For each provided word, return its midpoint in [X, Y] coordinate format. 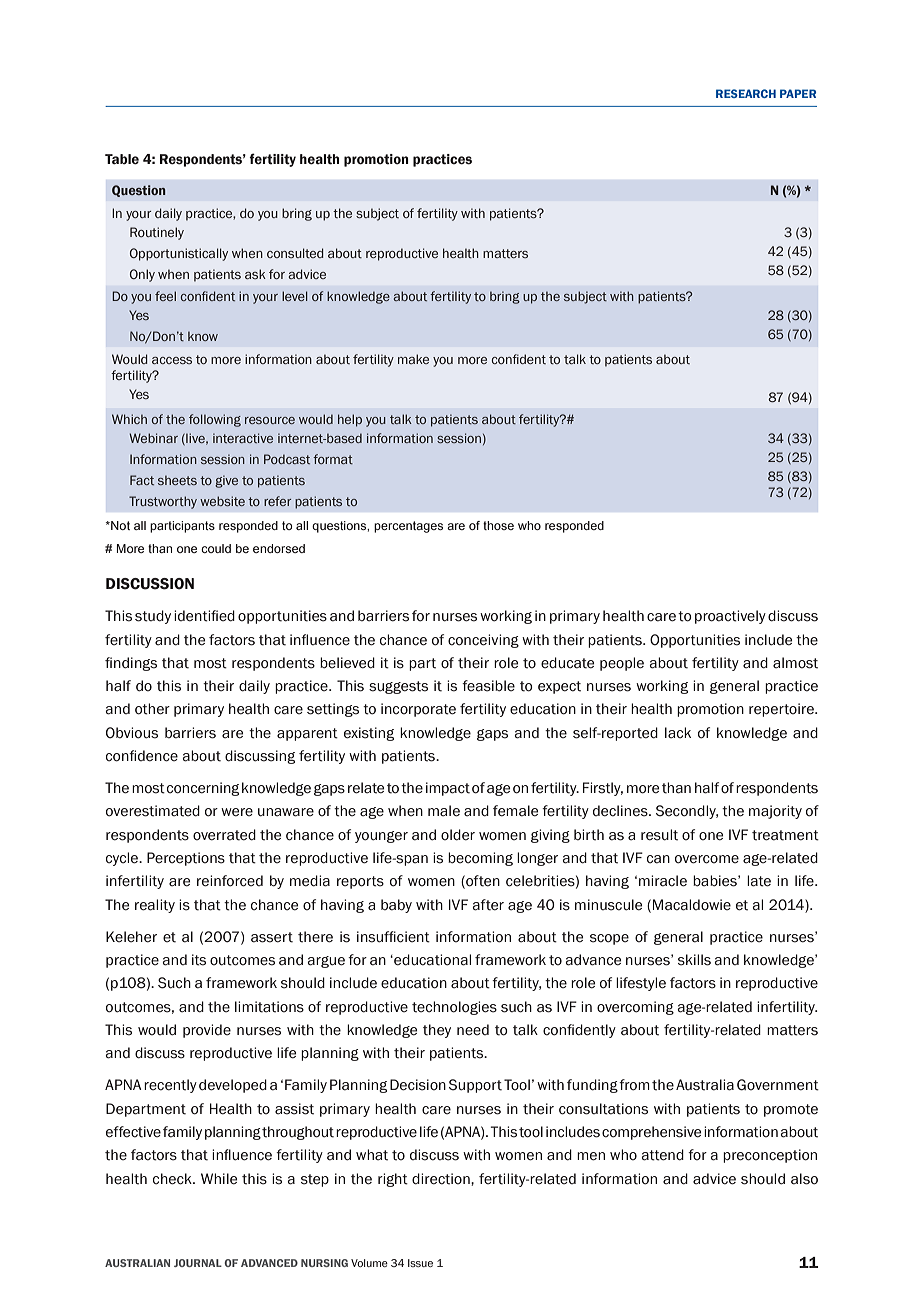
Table [122, 159]
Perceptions [186, 859]
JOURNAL [198, 1263]
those [498, 525]
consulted [295, 253]
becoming [480, 859]
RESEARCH [746, 93]
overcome [707, 859]
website [222, 501]
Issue [420, 1263]
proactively [730, 617]
